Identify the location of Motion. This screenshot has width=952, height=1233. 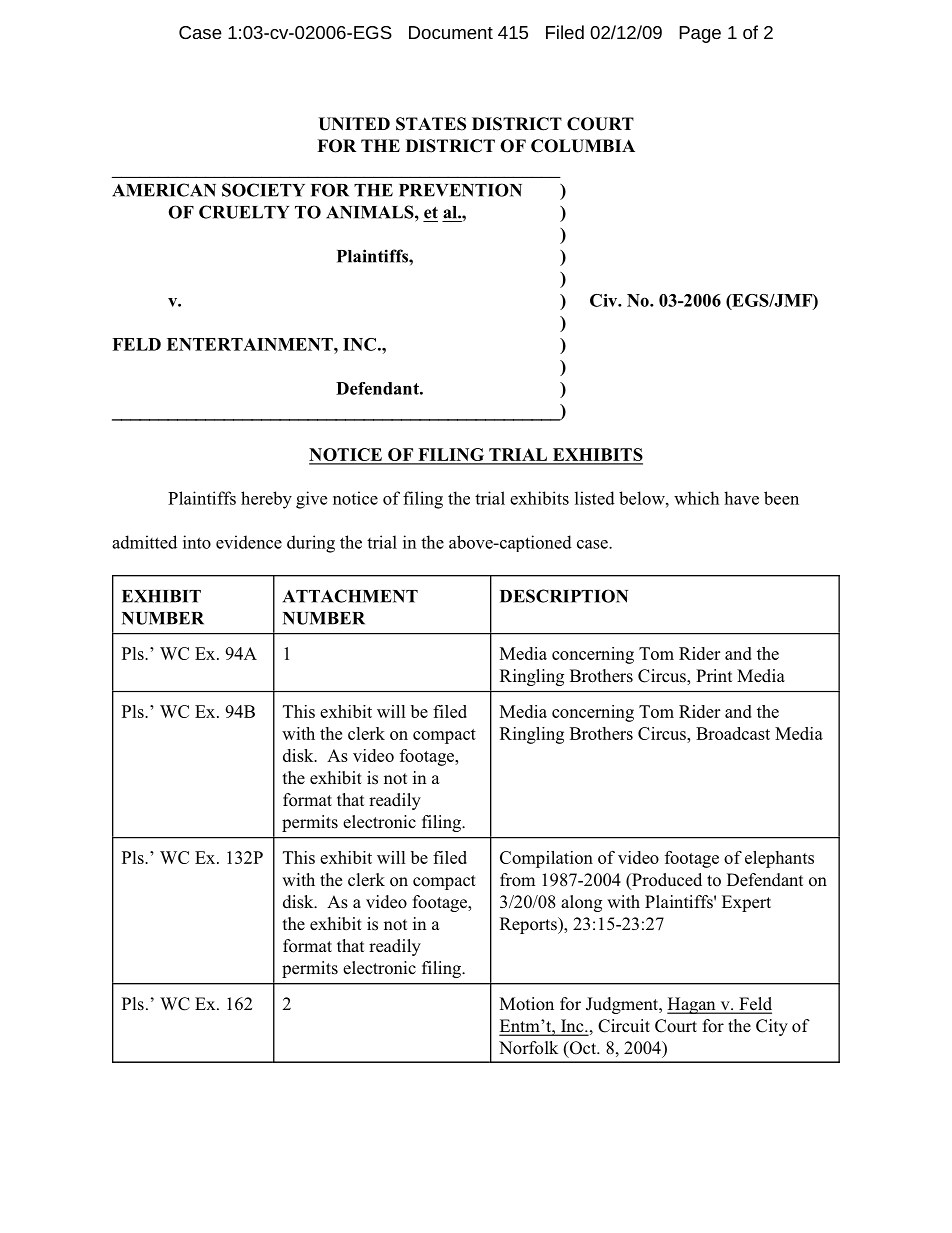
(527, 1004).
